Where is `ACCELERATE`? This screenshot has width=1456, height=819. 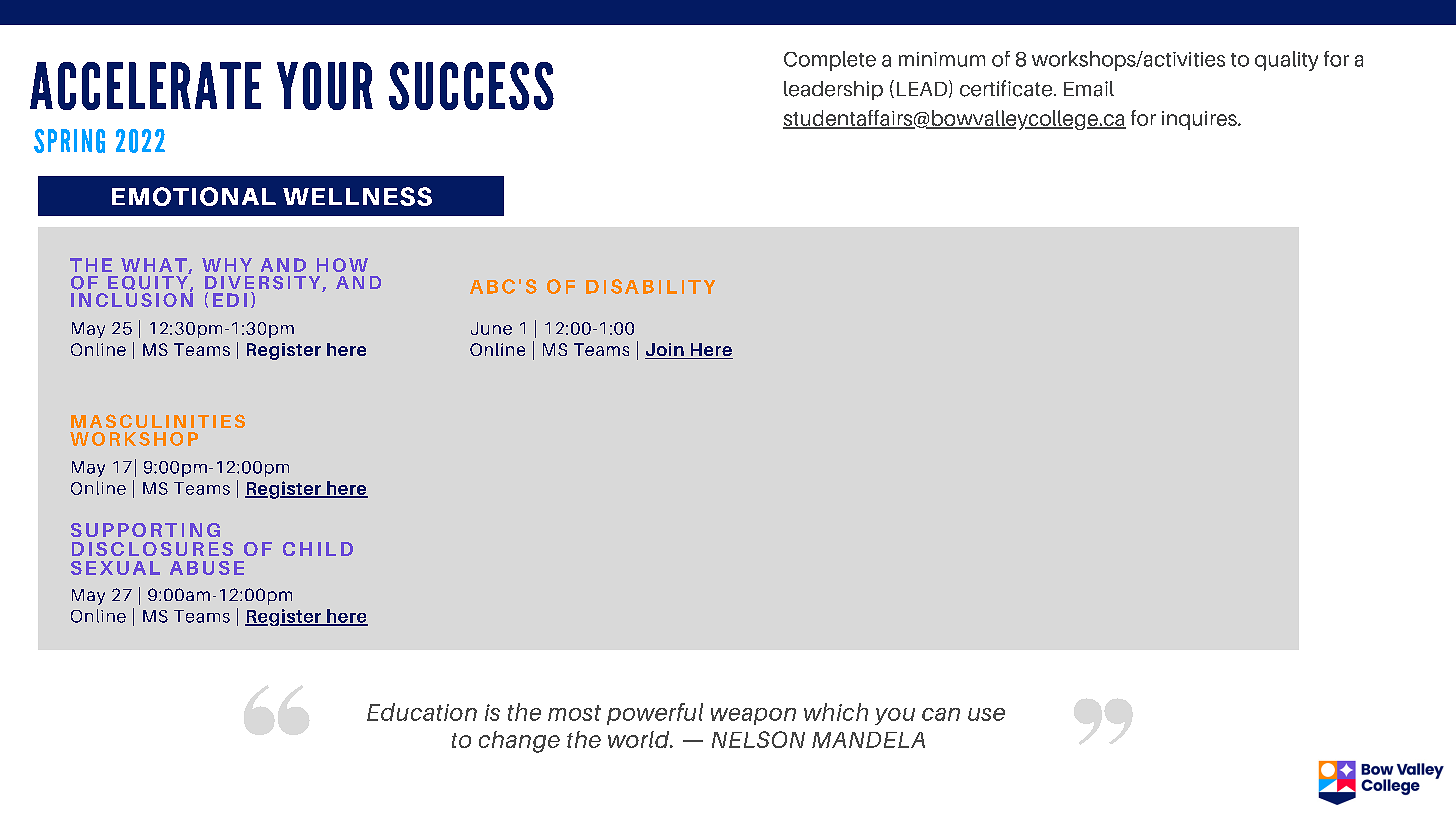 ACCELERATE is located at coordinates (145, 86).
